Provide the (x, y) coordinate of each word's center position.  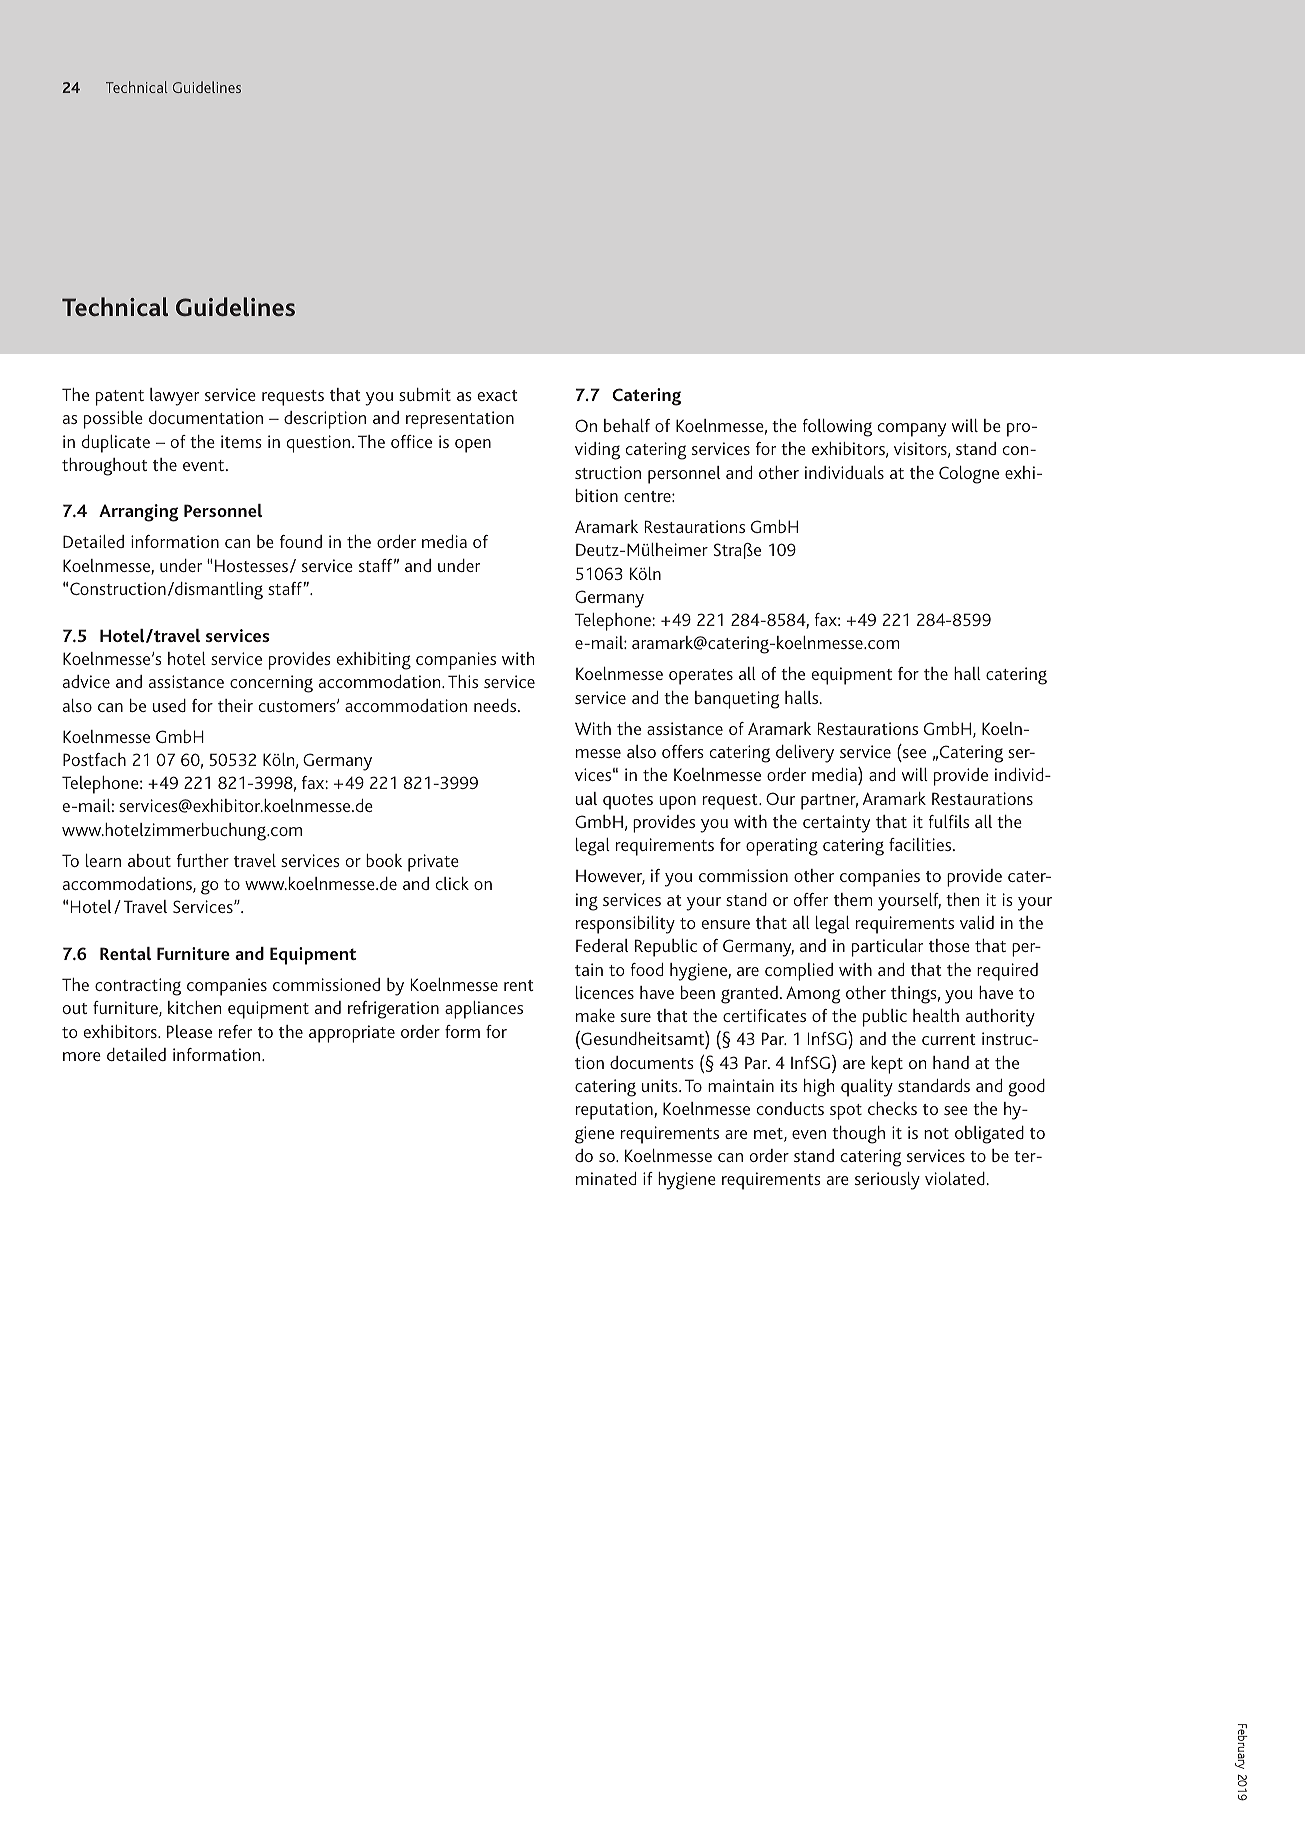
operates (701, 677)
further (203, 860)
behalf (627, 425)
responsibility (625, 925)
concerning (271, 684)
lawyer (175, 397)
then (962, 899)
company (912, 430)
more (82, 1056)
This (463, 681)
